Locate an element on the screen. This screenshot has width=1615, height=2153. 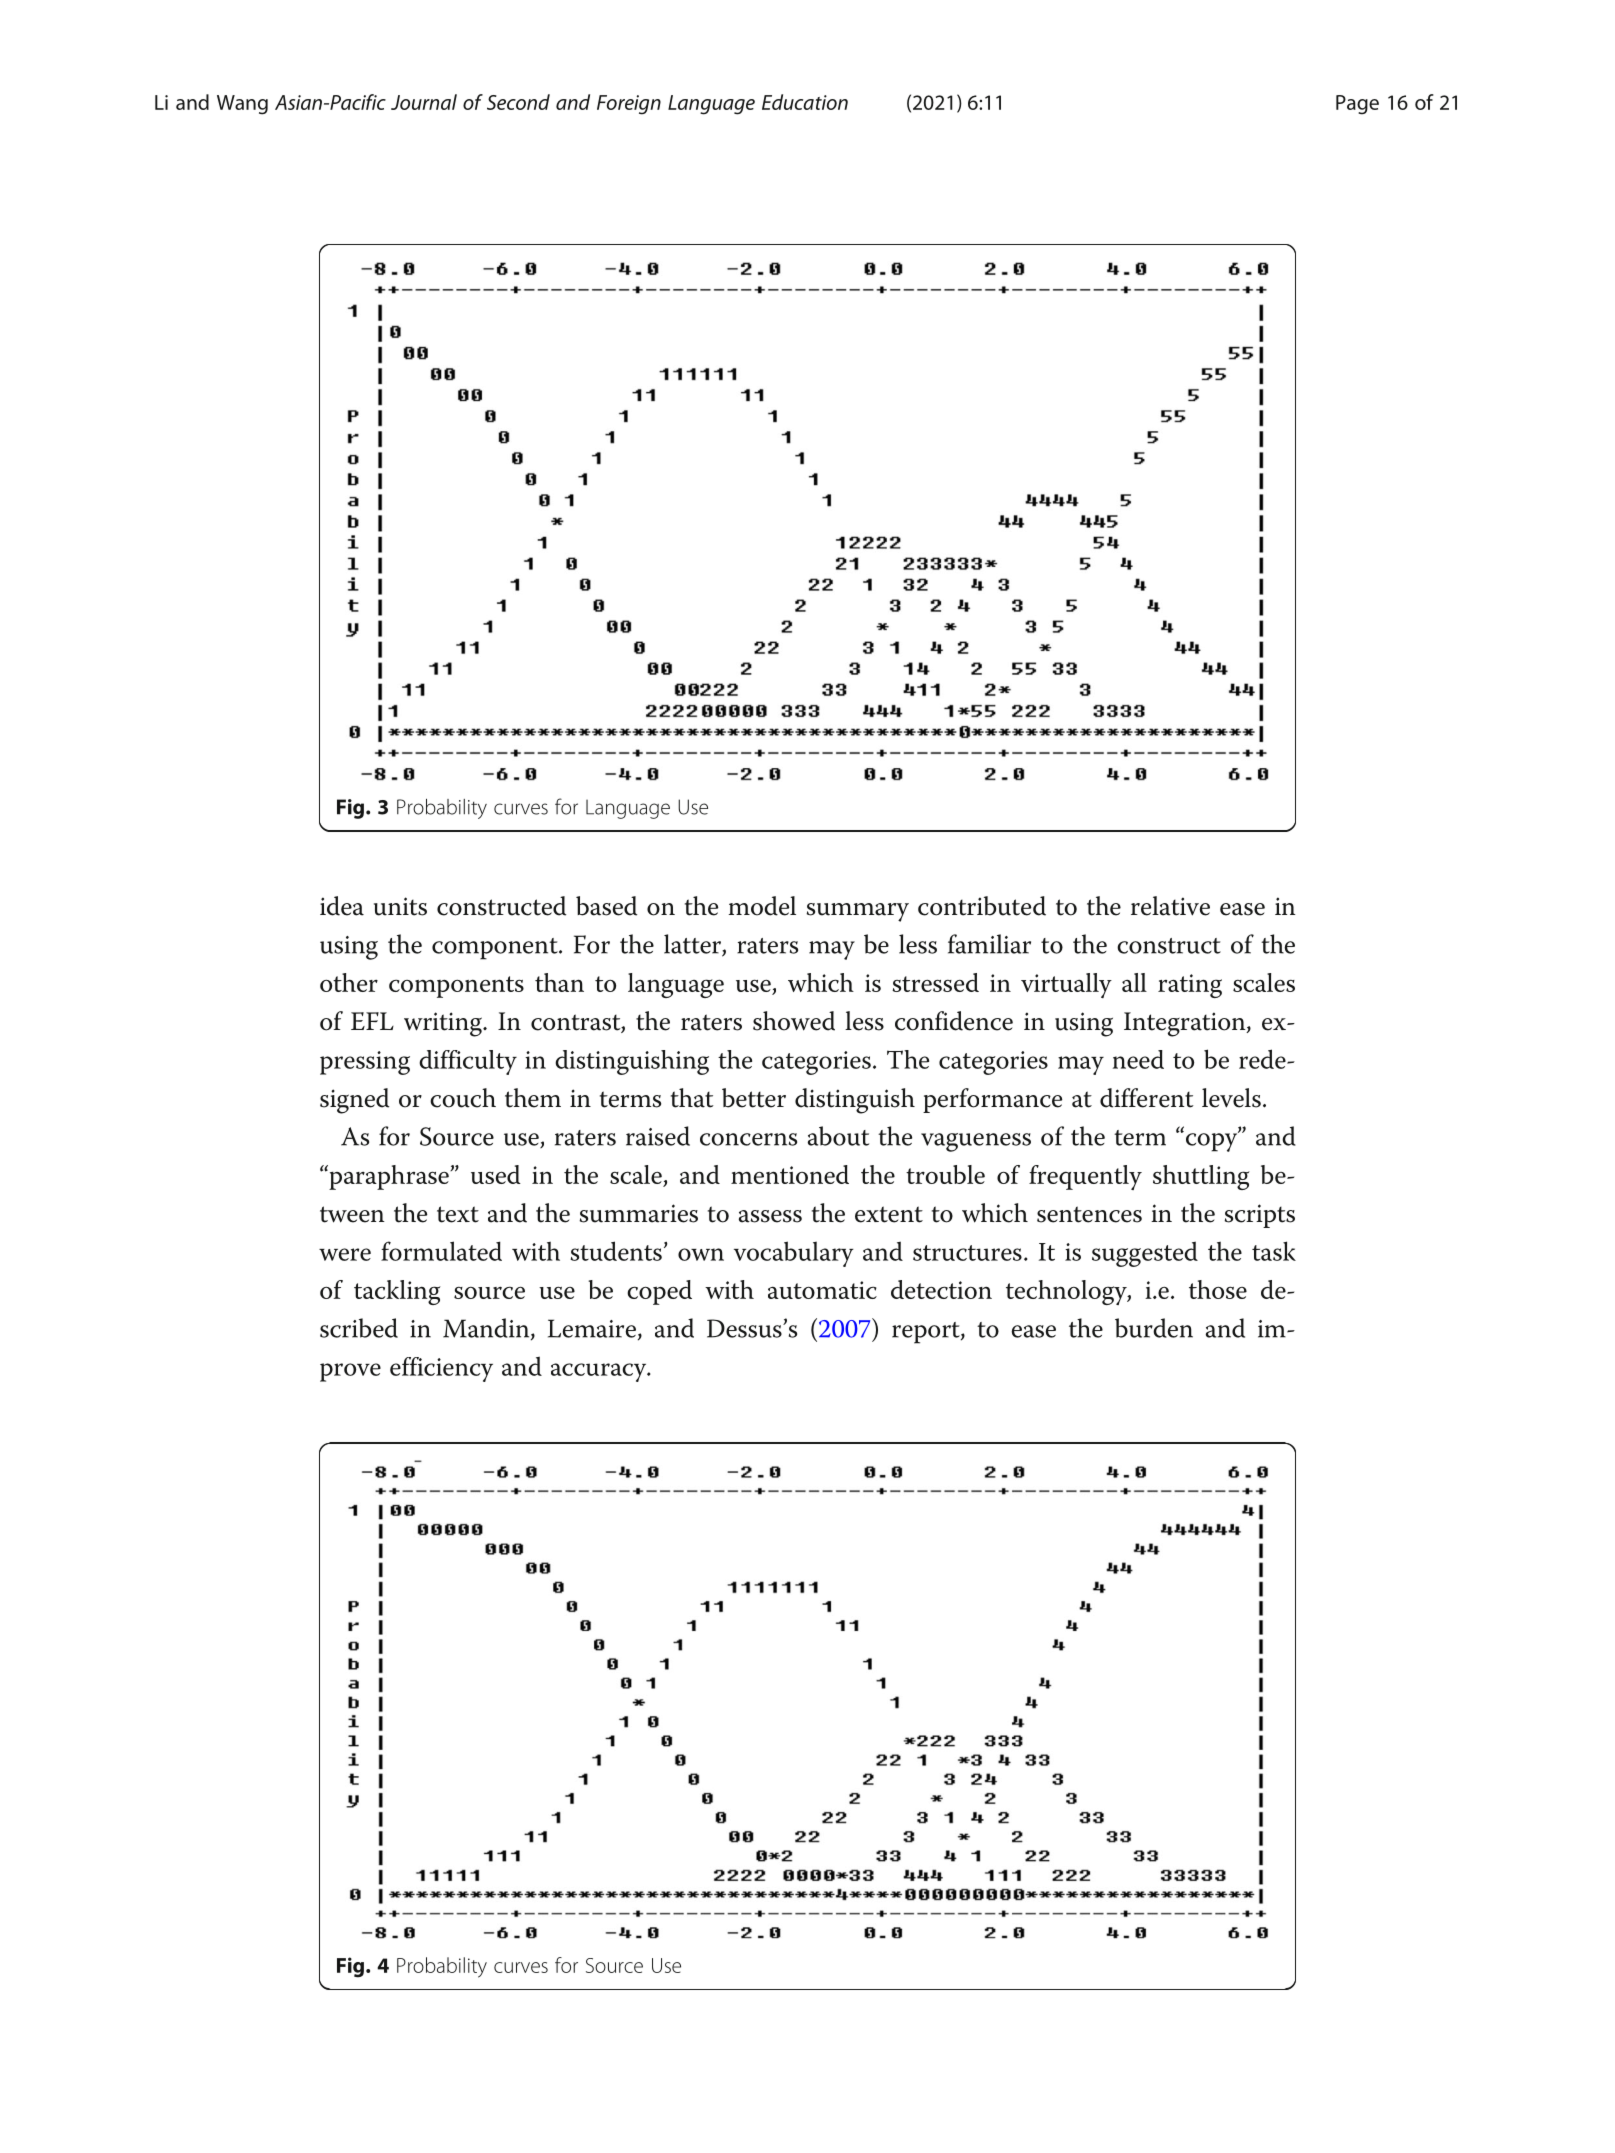
Education is located at coordinates (805, 102).
